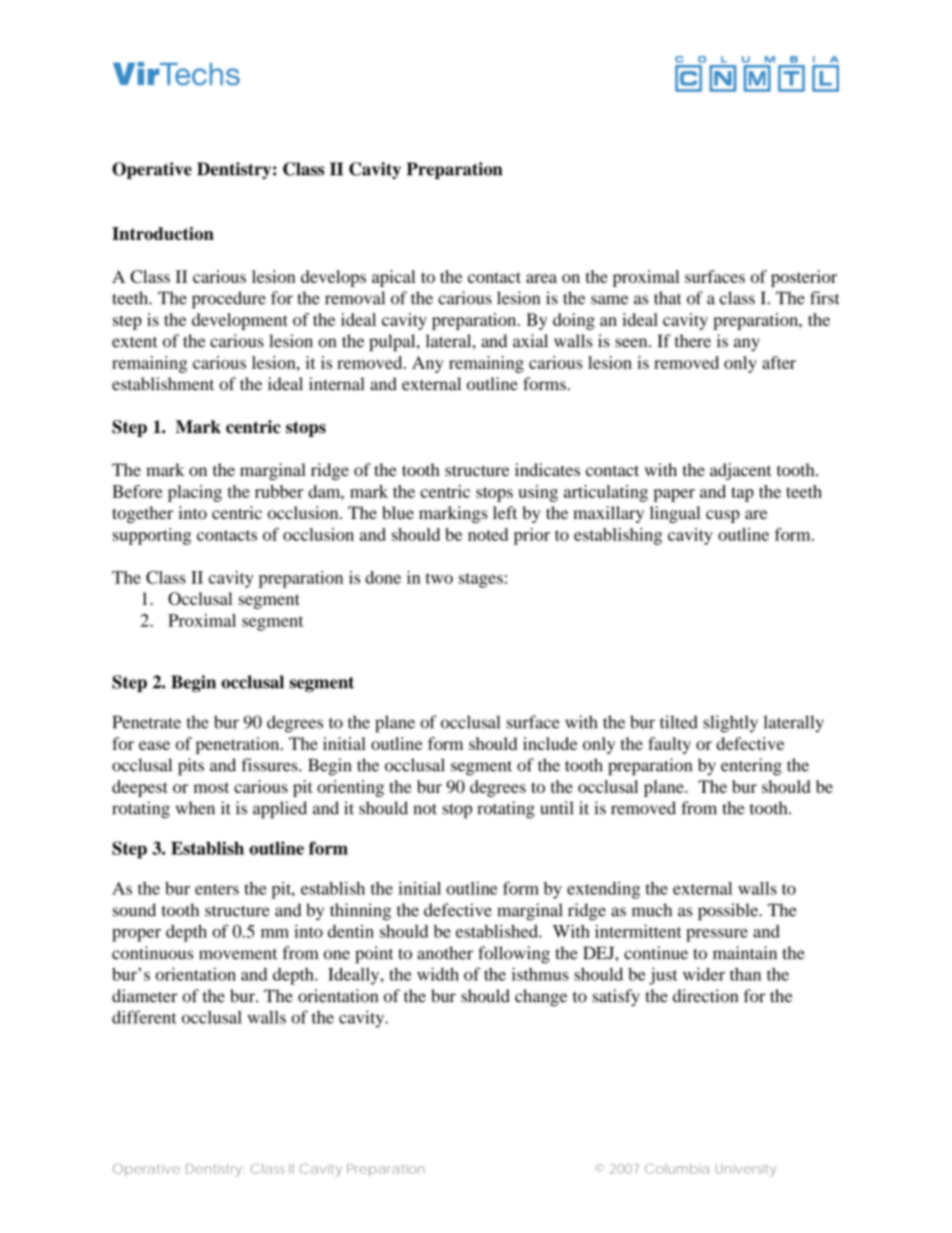  What do you see at coordinates (804, 278) in the image?
I see `posterior` at bounding box center [804, 278].
